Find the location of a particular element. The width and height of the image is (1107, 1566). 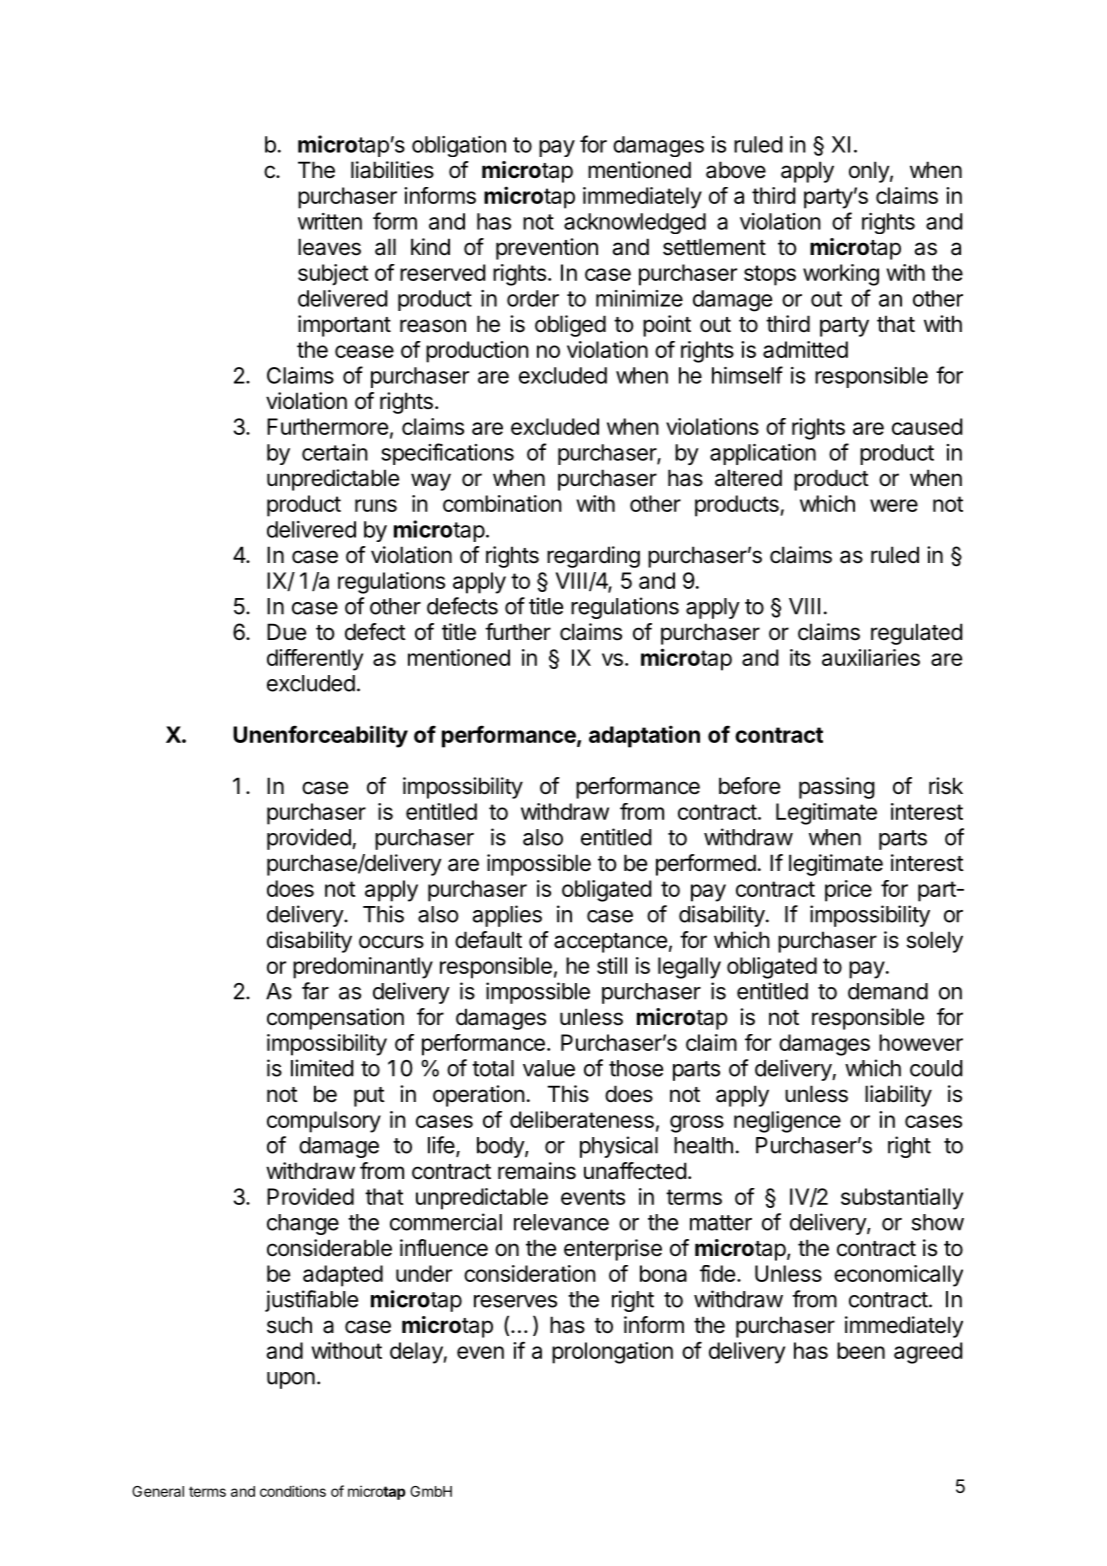

applies is located at coordinates (507, 916).
